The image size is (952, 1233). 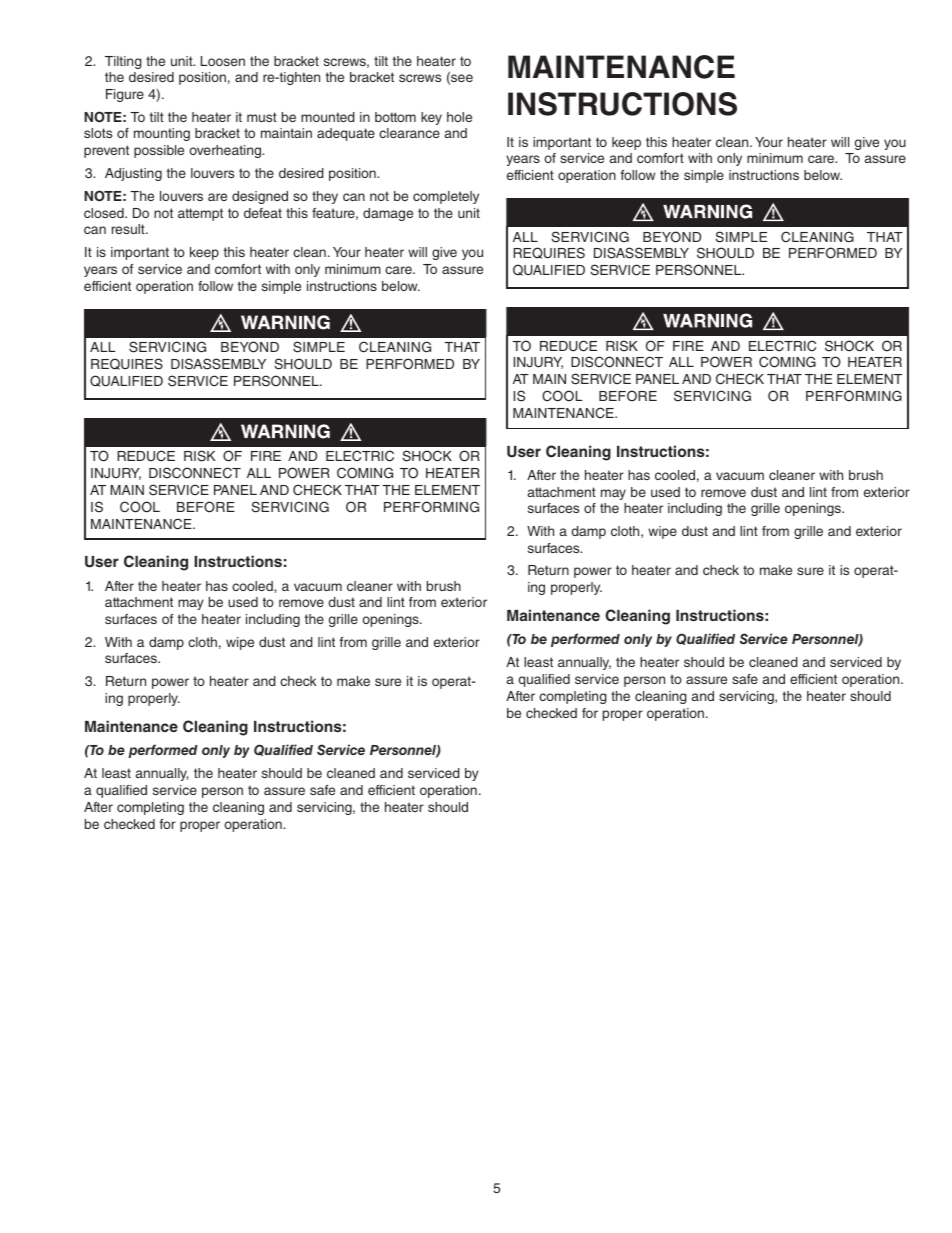 I want to click on result, so click(x=129, y=229).
